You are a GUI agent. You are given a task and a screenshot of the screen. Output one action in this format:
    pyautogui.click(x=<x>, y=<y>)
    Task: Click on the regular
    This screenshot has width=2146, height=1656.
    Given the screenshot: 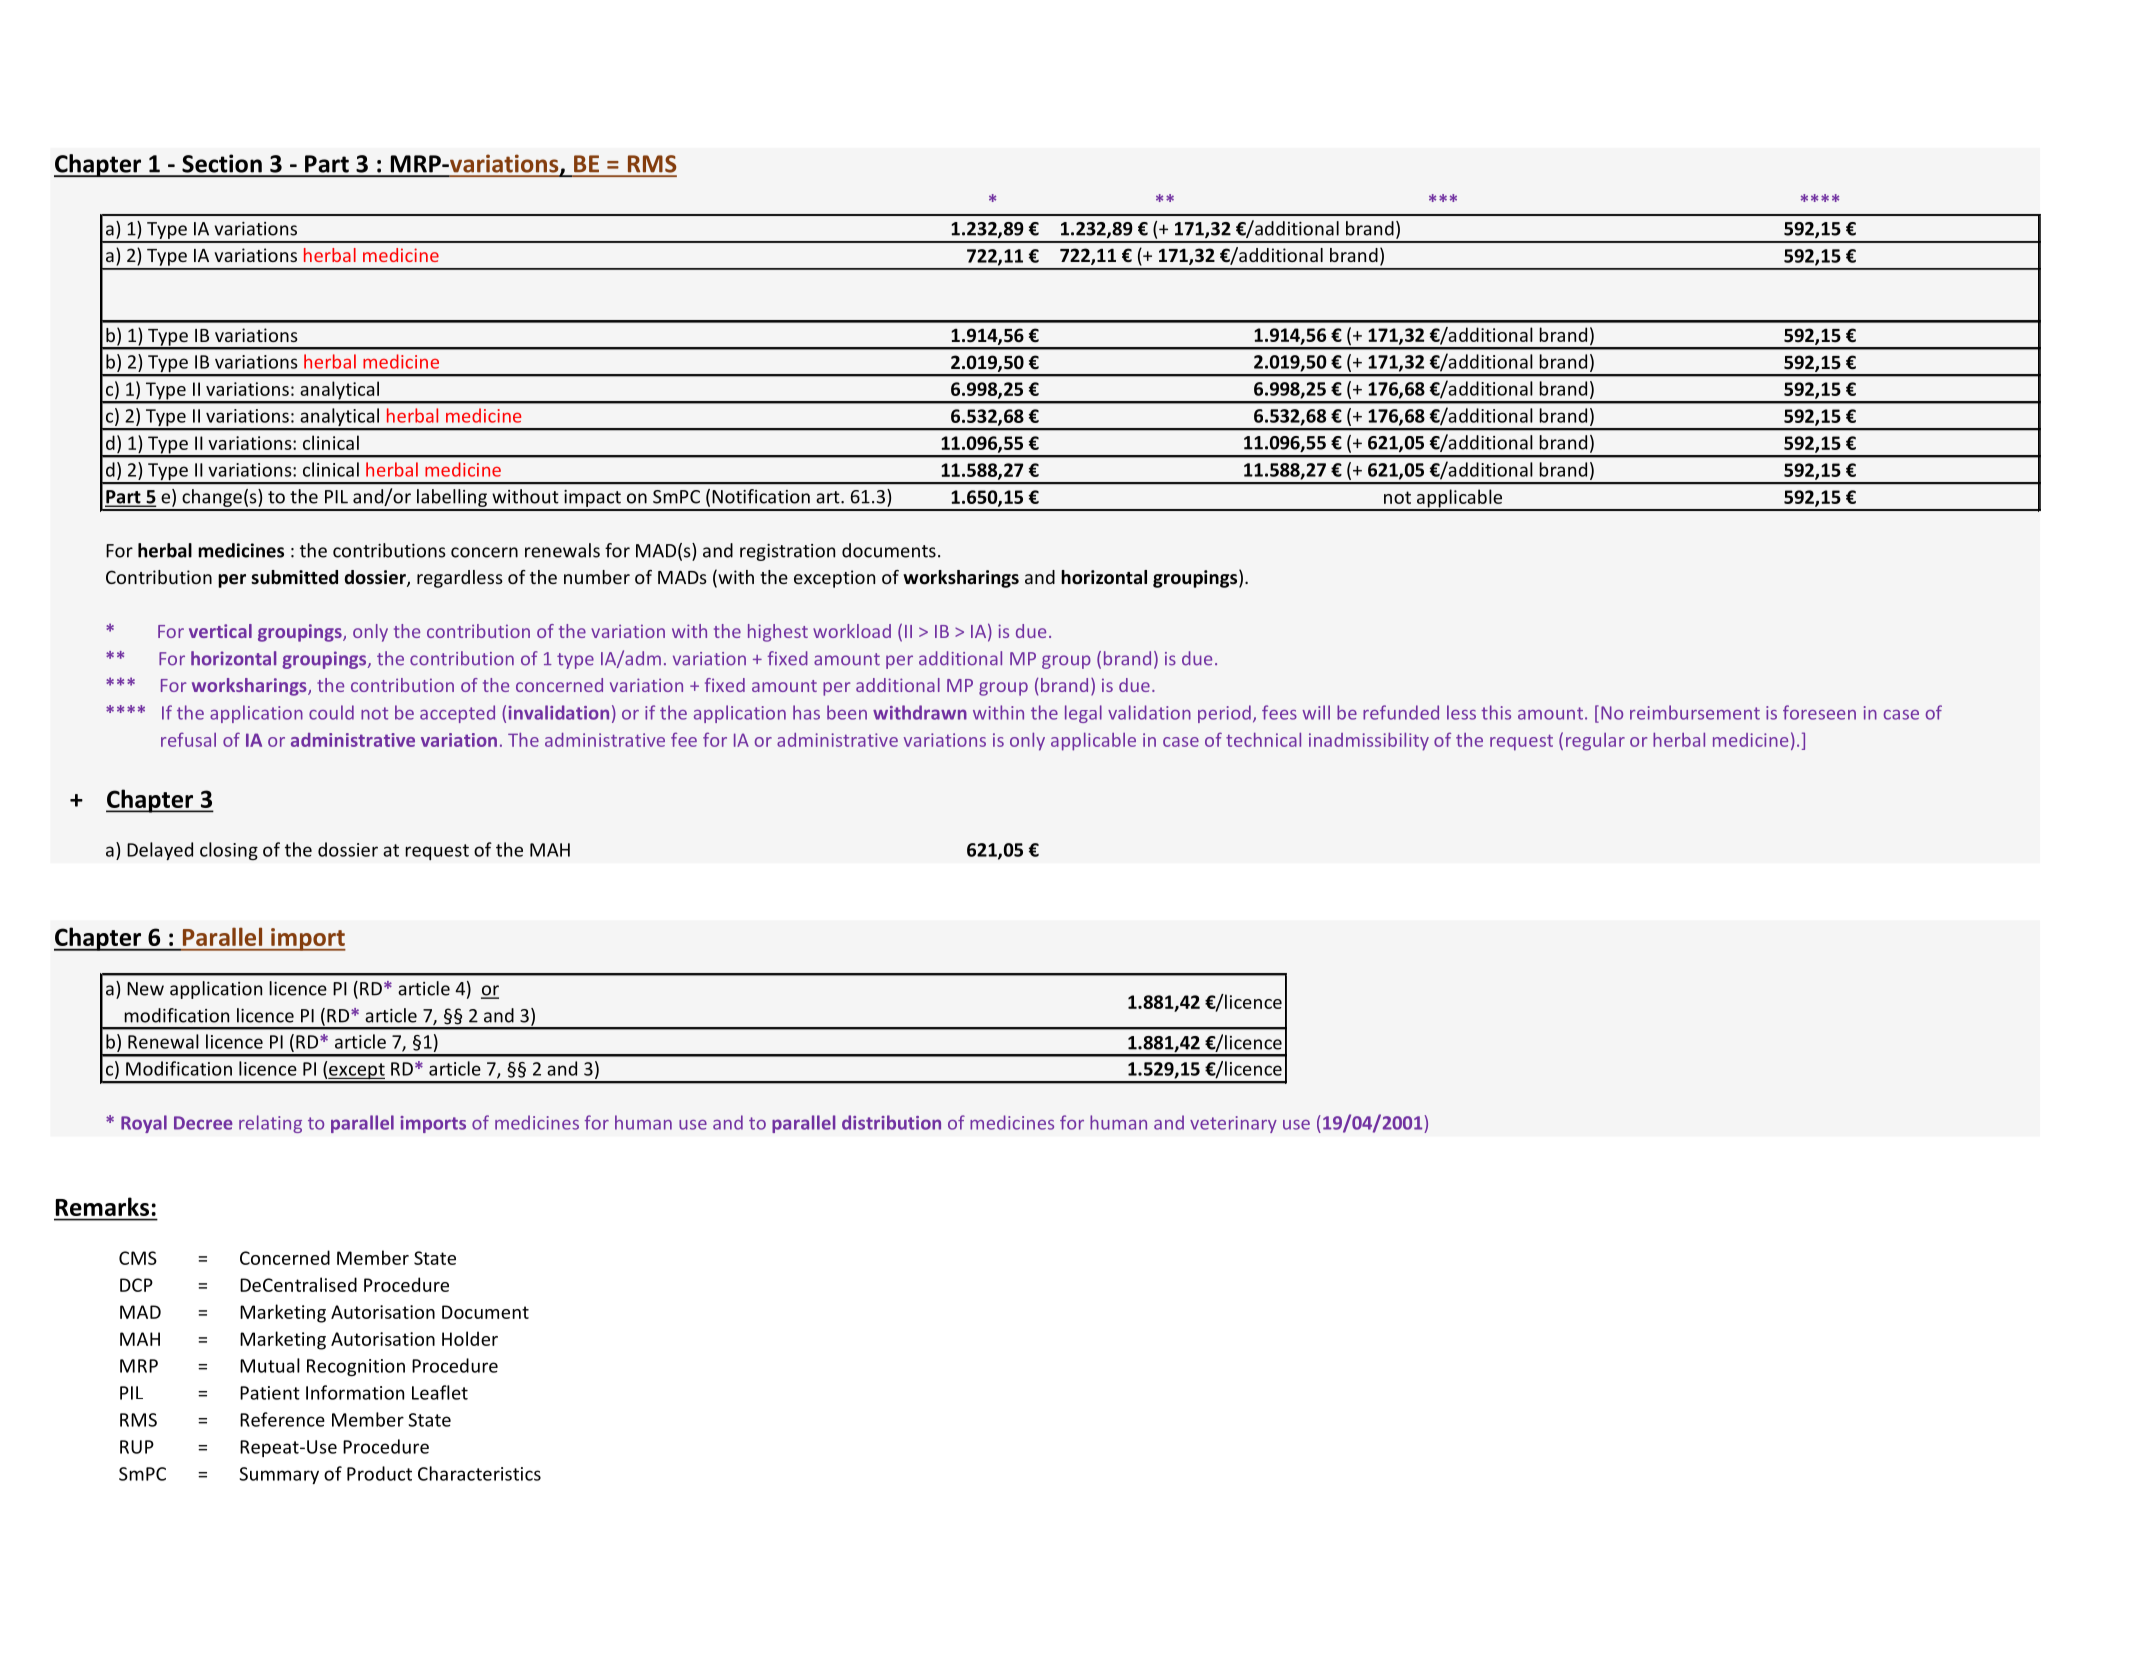 What is the action you would take?
    pyautogui.click(x=1595, y=742)
